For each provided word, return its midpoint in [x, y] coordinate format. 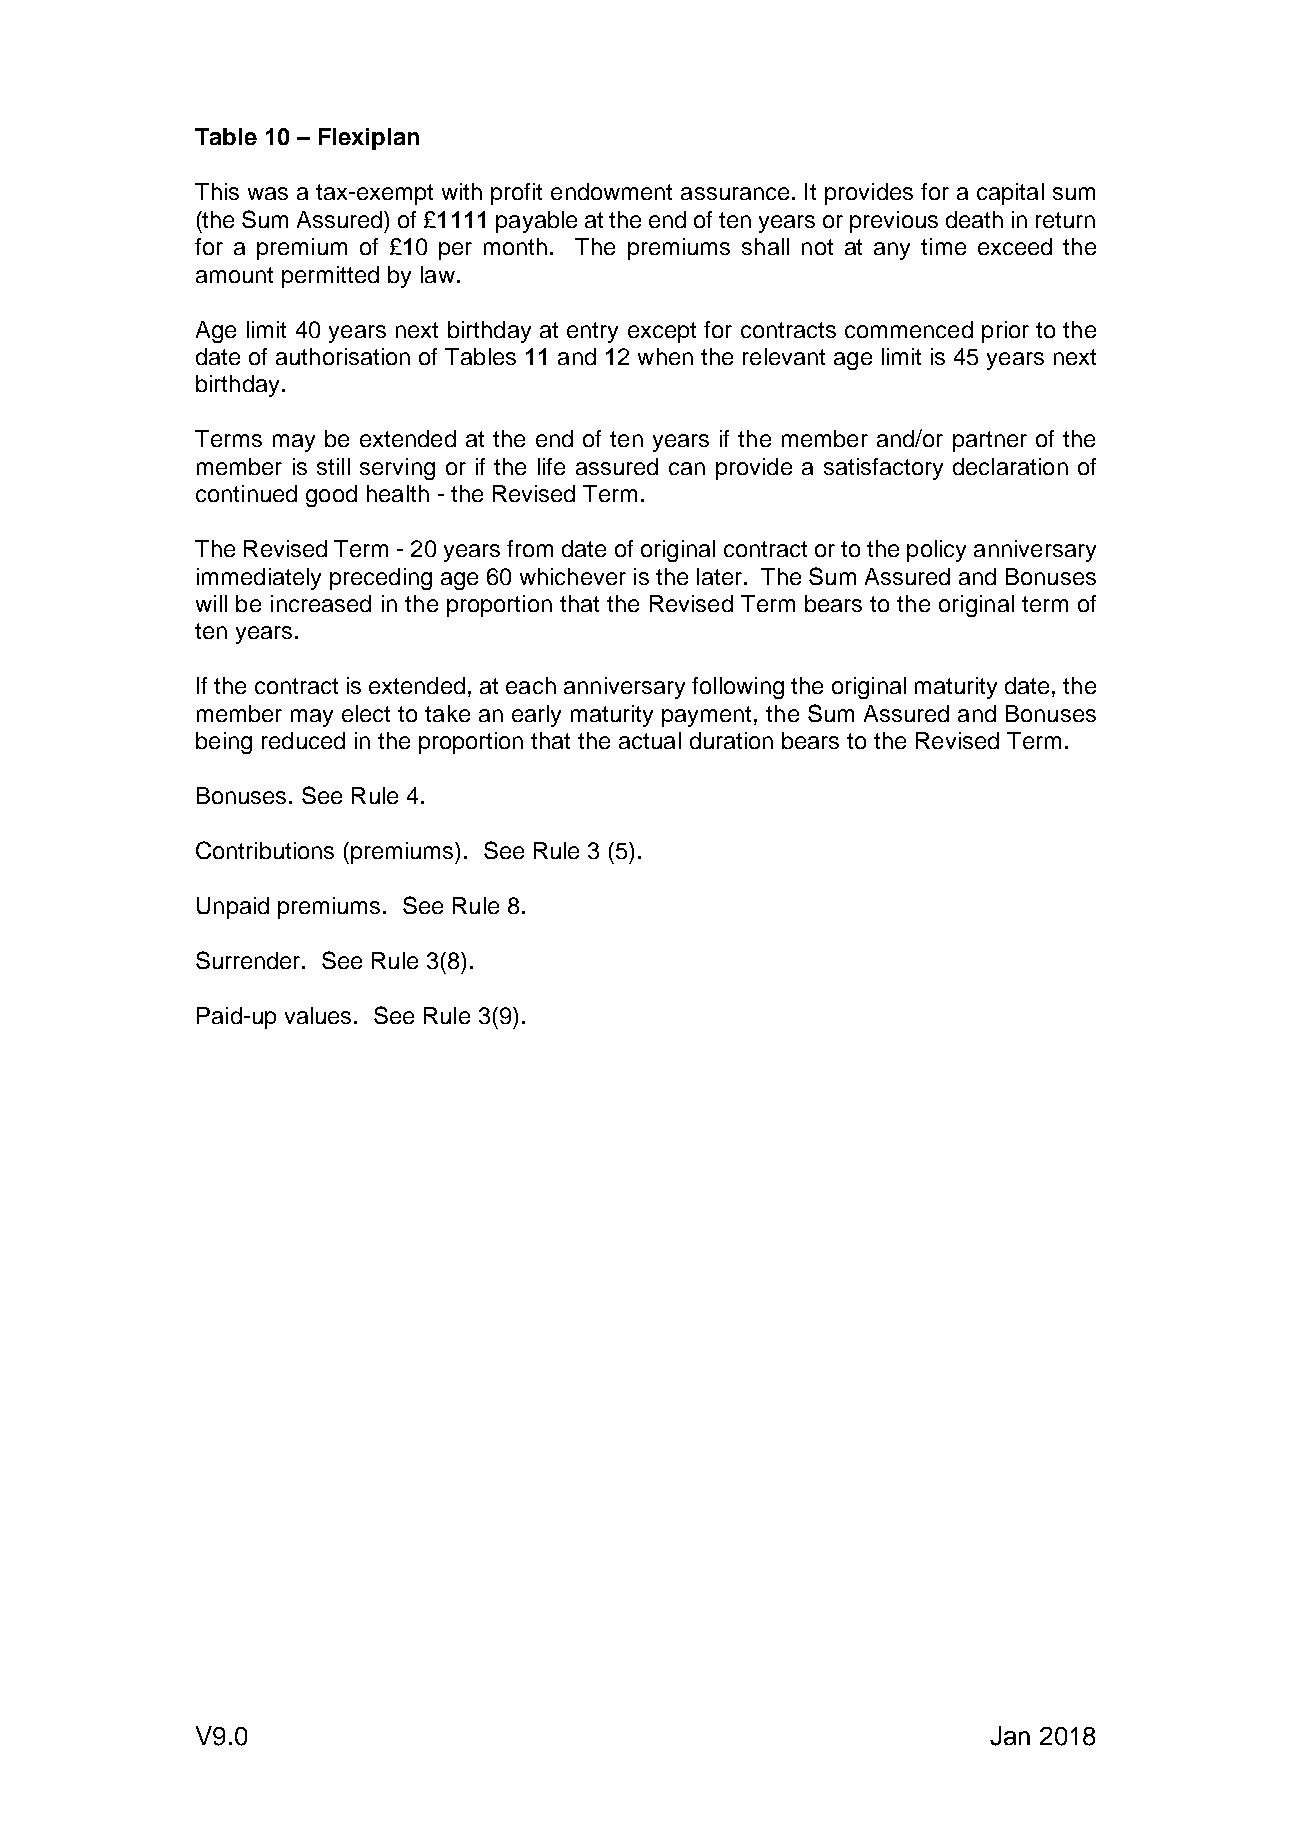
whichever [573, 576]
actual [650, 740]
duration [731, 740]
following [738, 688]
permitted [330, 277]
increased [321, 603]
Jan [1010, 1736]
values [320, 1015]
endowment [611, 191]
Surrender [250, 960]
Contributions [265, 850]
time [943, 246]
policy [936, 551]
